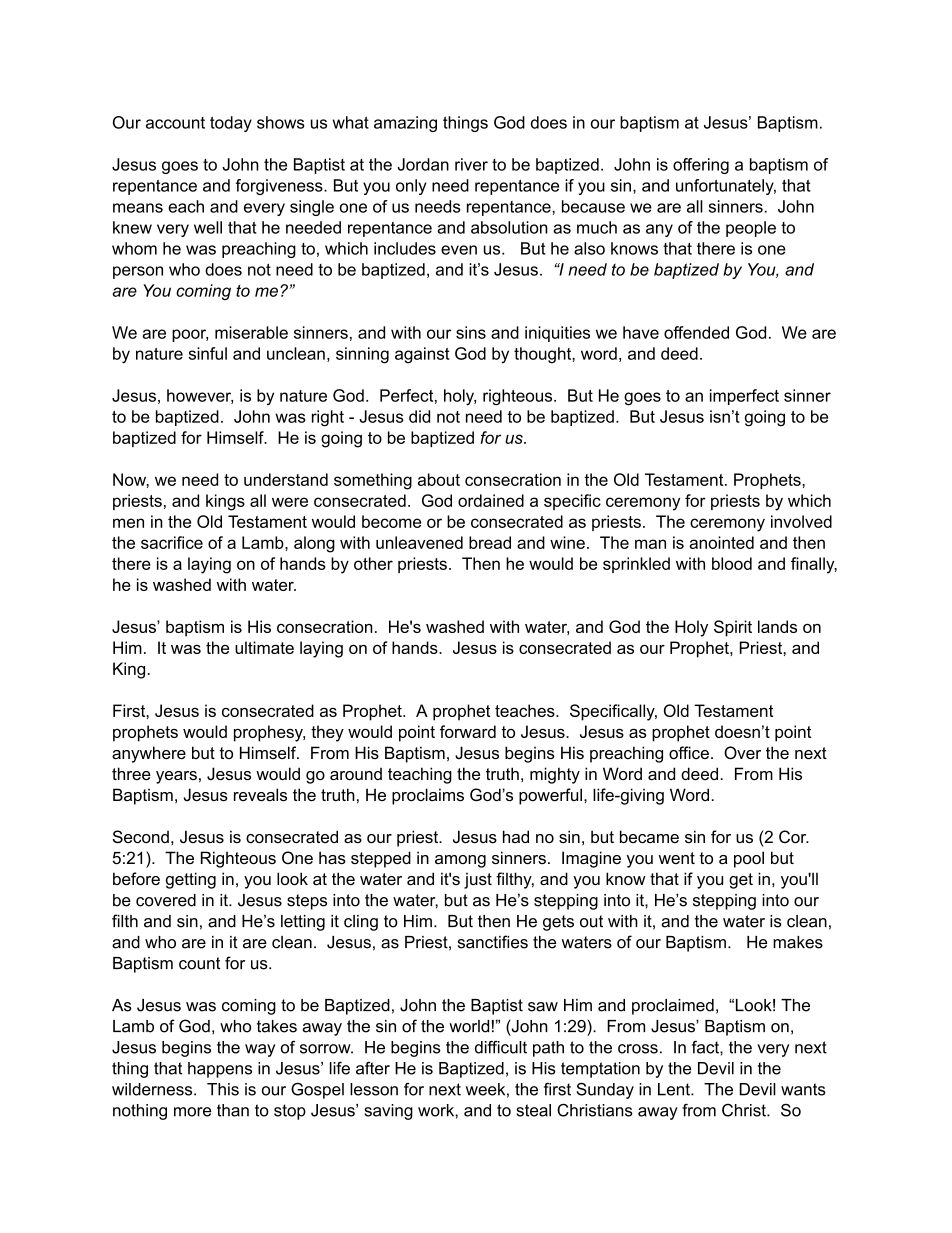 Image resolution: width=952 pixels, height=1233 pixels. I want to click on bread, so click(490, 542).
